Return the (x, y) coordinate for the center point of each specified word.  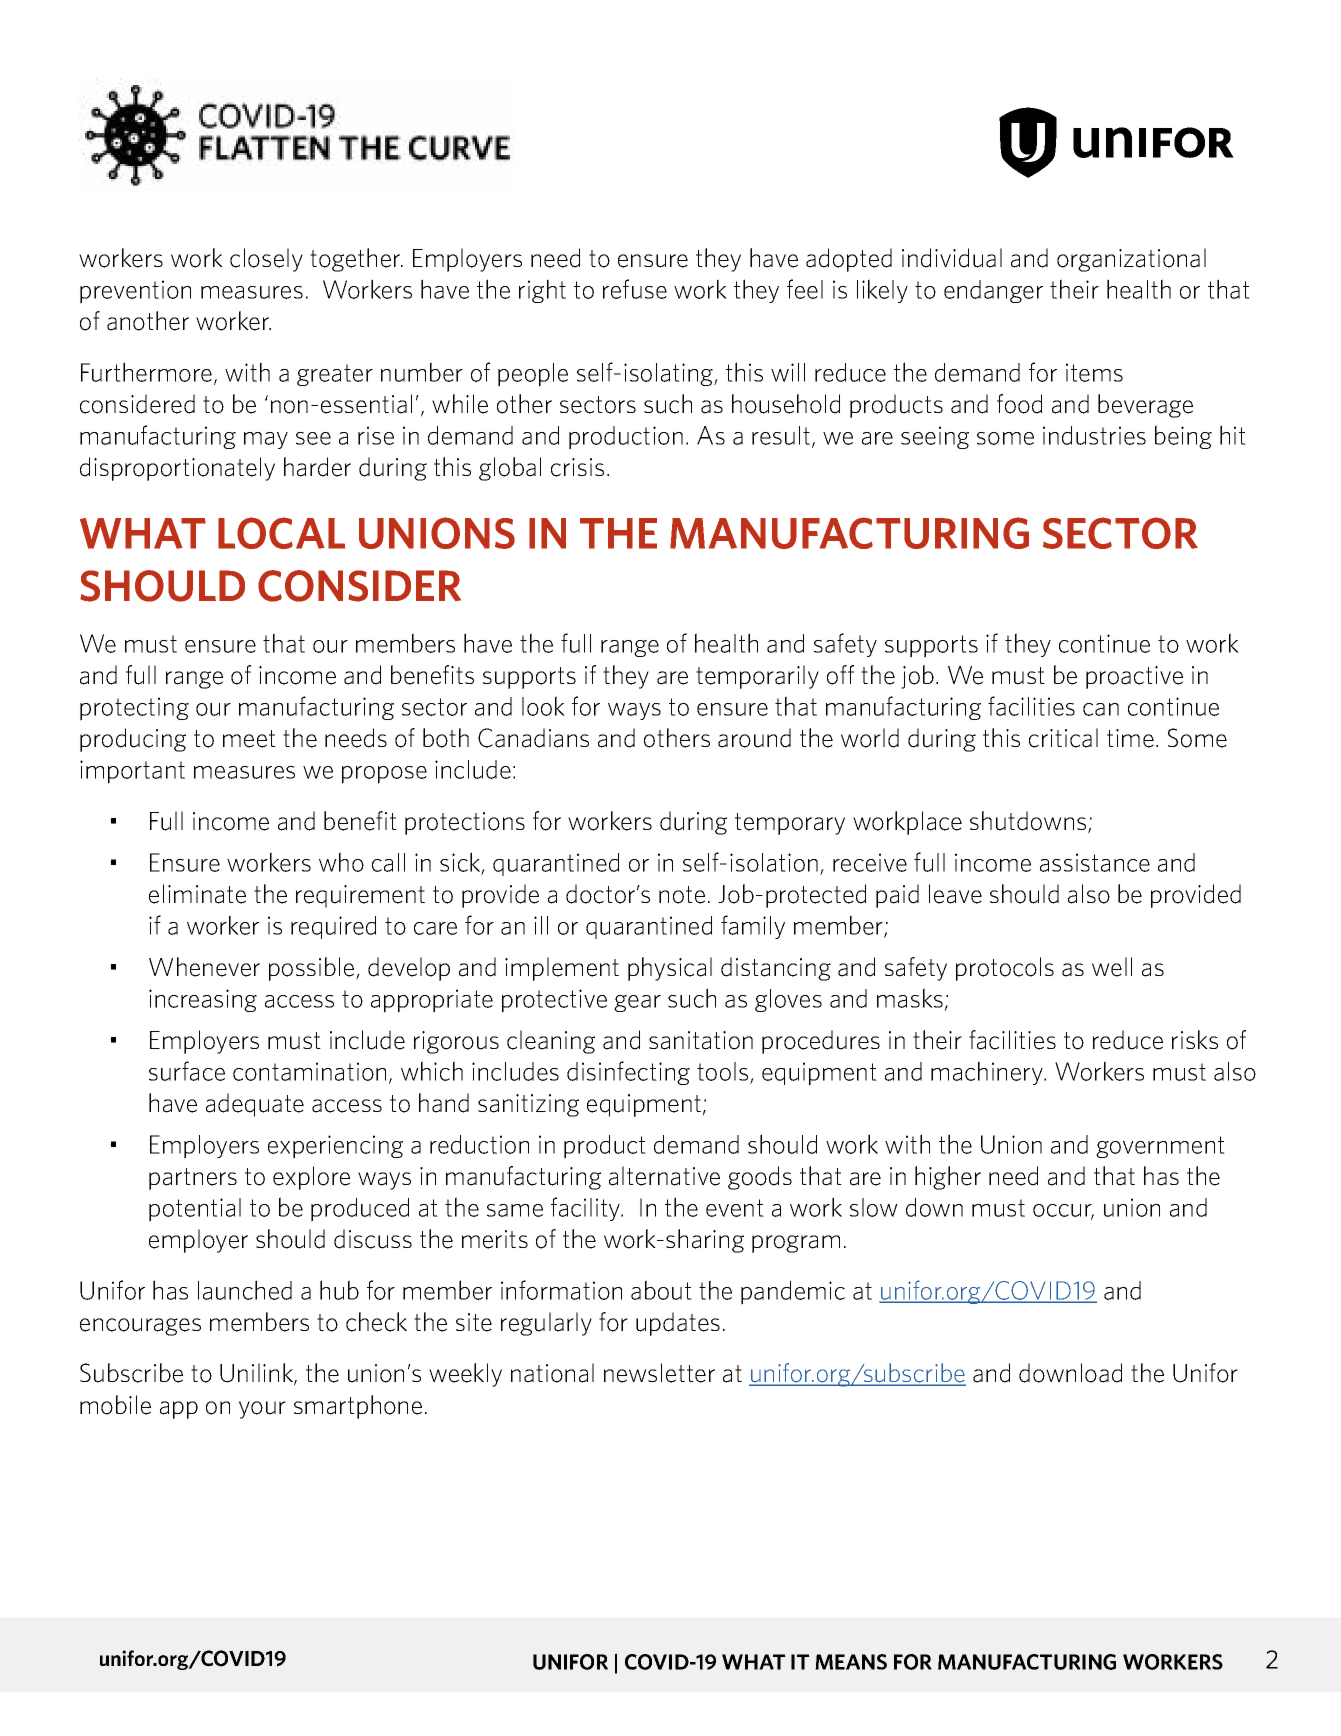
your (262, 1410)
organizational (1131, 260)
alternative (664, 1176)
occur (1063, 1211)
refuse (635, 289)
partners (193, 1179)
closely (266, 260)
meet (249, 739)
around (754, 738)
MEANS (851, 1662)
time (1130, 738)
